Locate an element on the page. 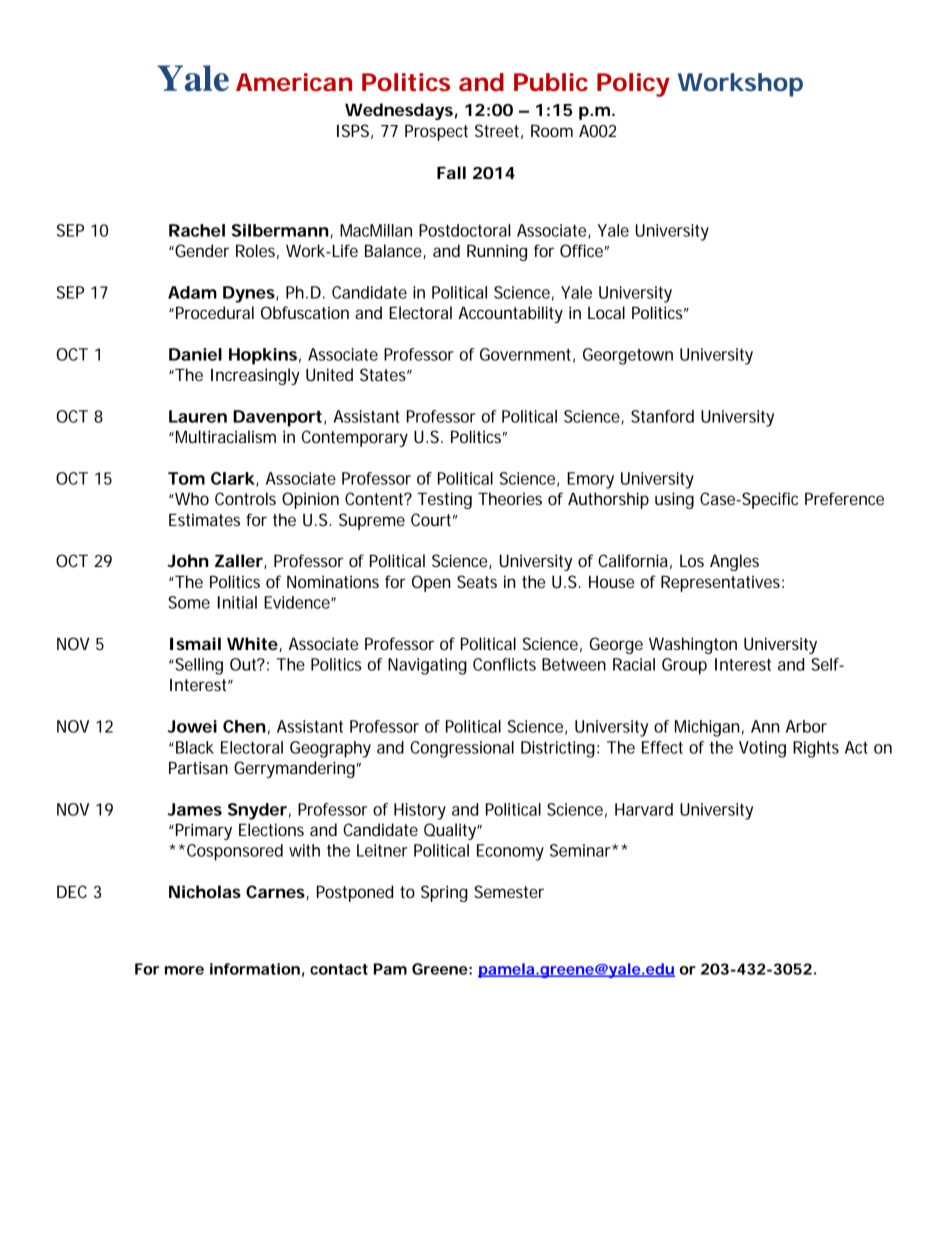 The height and width of the page is (1233, 952). Angles is located at coordinates (734, 562).
